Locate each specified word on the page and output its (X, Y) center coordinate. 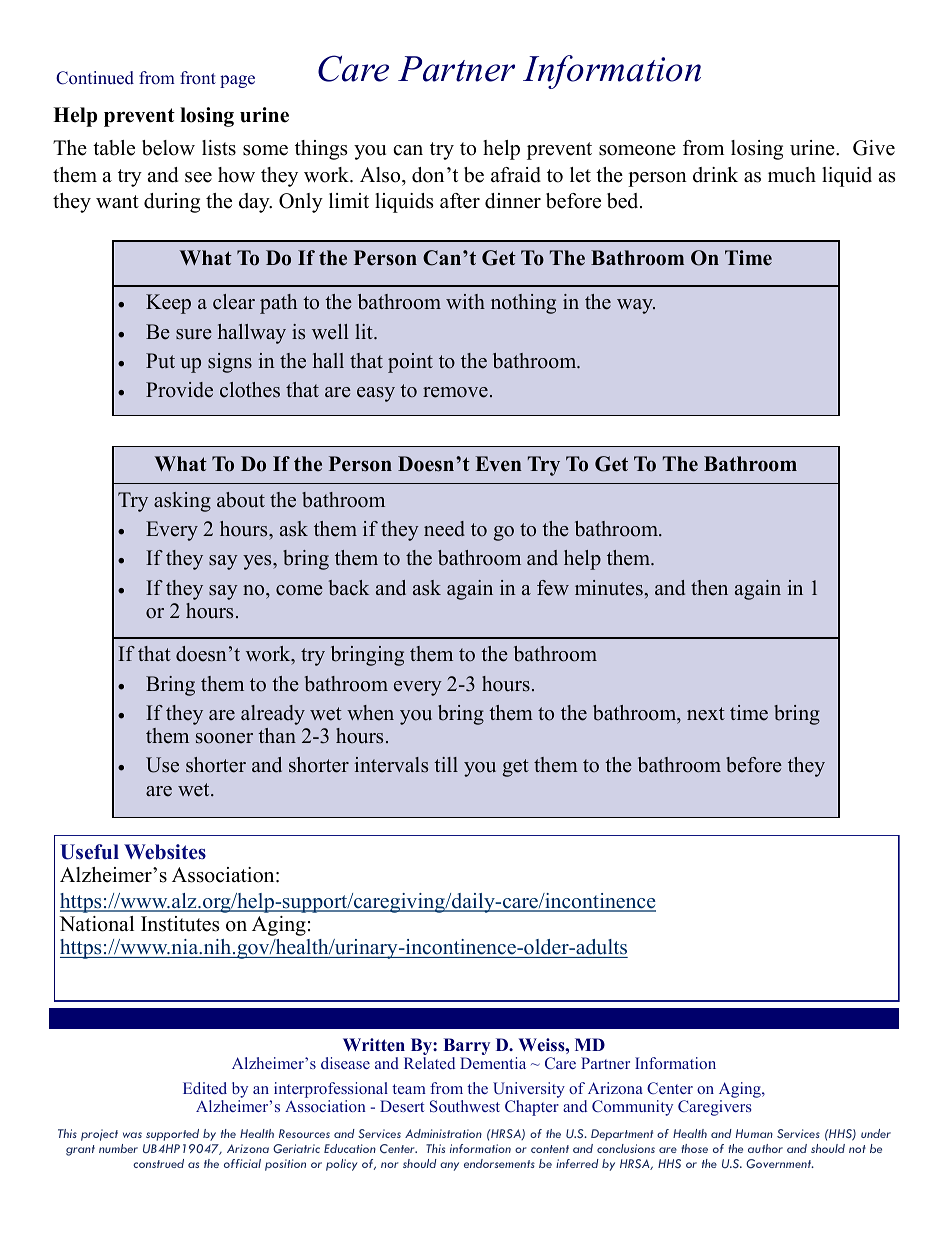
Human (754, 1133)
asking (182, 502)
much (792, 175)
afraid (516, 175)
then (709, 588)
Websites (165, 852)
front (198, 78)
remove (455, 392)
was (132, 1135)
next (706, 714)
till (446, 764)
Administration (443, 1133)
